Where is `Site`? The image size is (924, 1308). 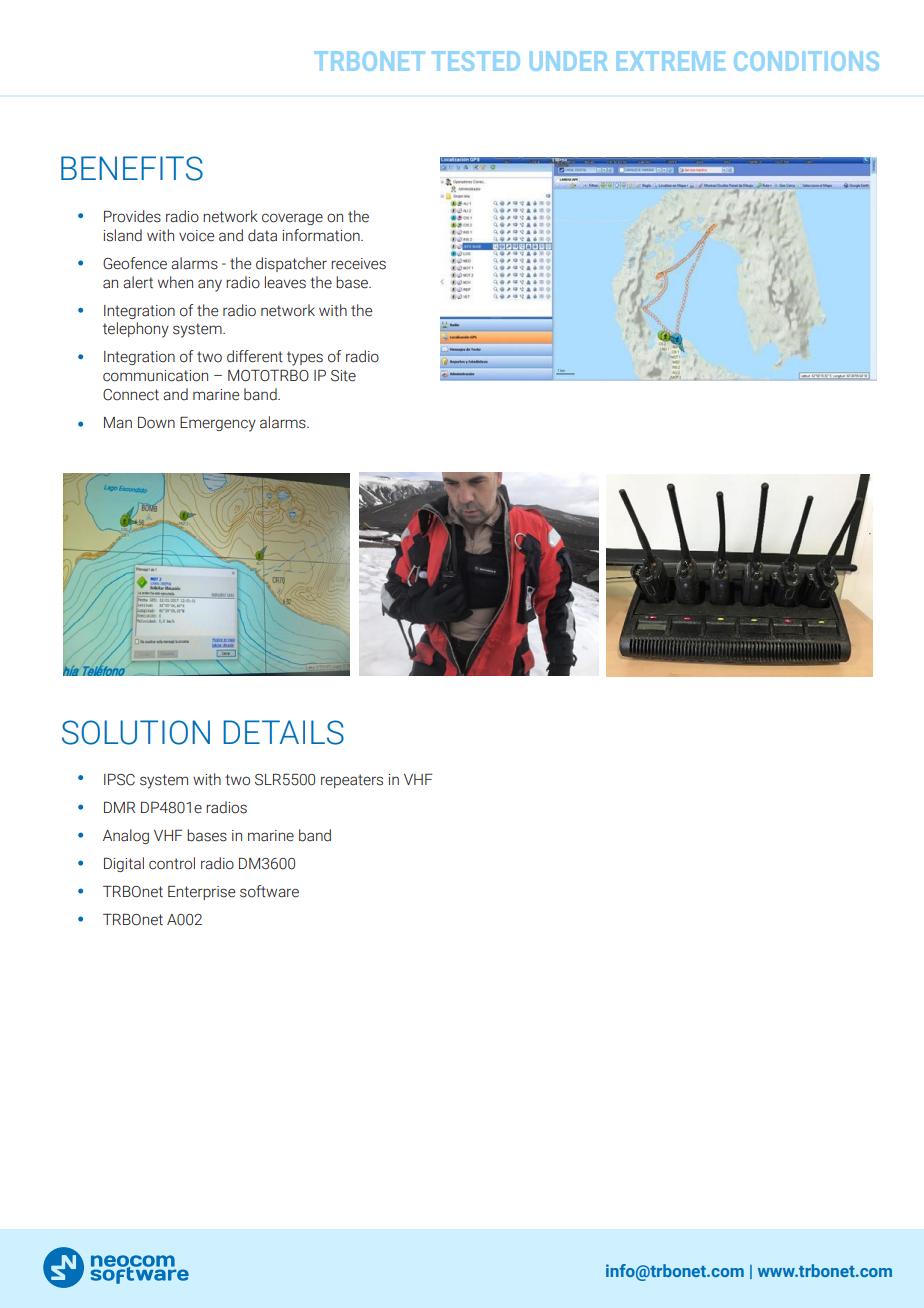 Site is located at coordinates (343, 376).
